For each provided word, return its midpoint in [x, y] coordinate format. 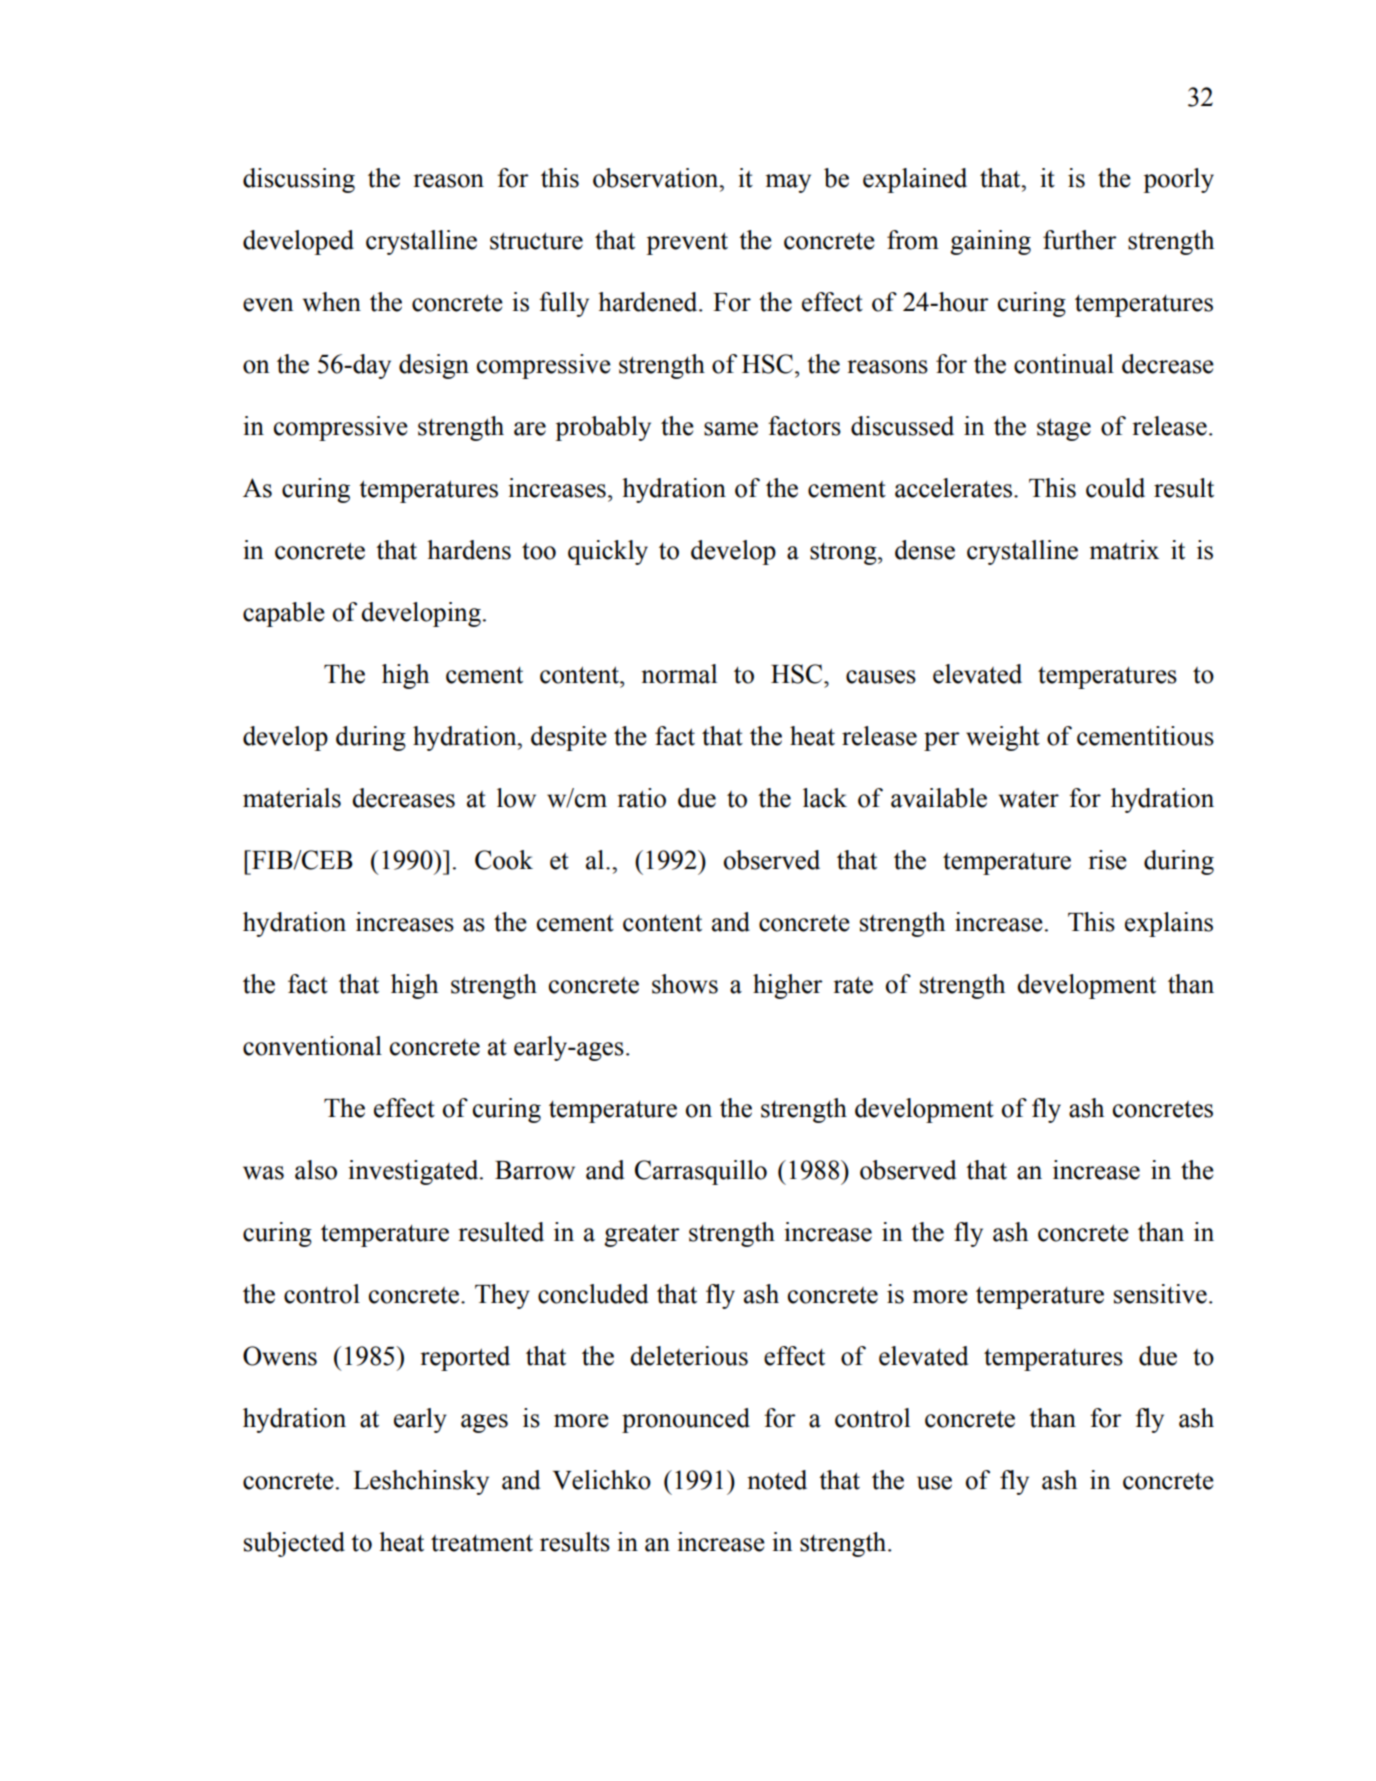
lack [825, 798]
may [788, 183]
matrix [1124, 550]
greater [642, 1236]
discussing [299, 180]
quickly [608, 552]
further [1080, 240]
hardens [469, 550]
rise [1107, 860]
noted [777, 1480]
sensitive [1160, 1294]
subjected [294, 1544]
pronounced [686, 1420]
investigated [414, 1172]
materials [292, 798]
